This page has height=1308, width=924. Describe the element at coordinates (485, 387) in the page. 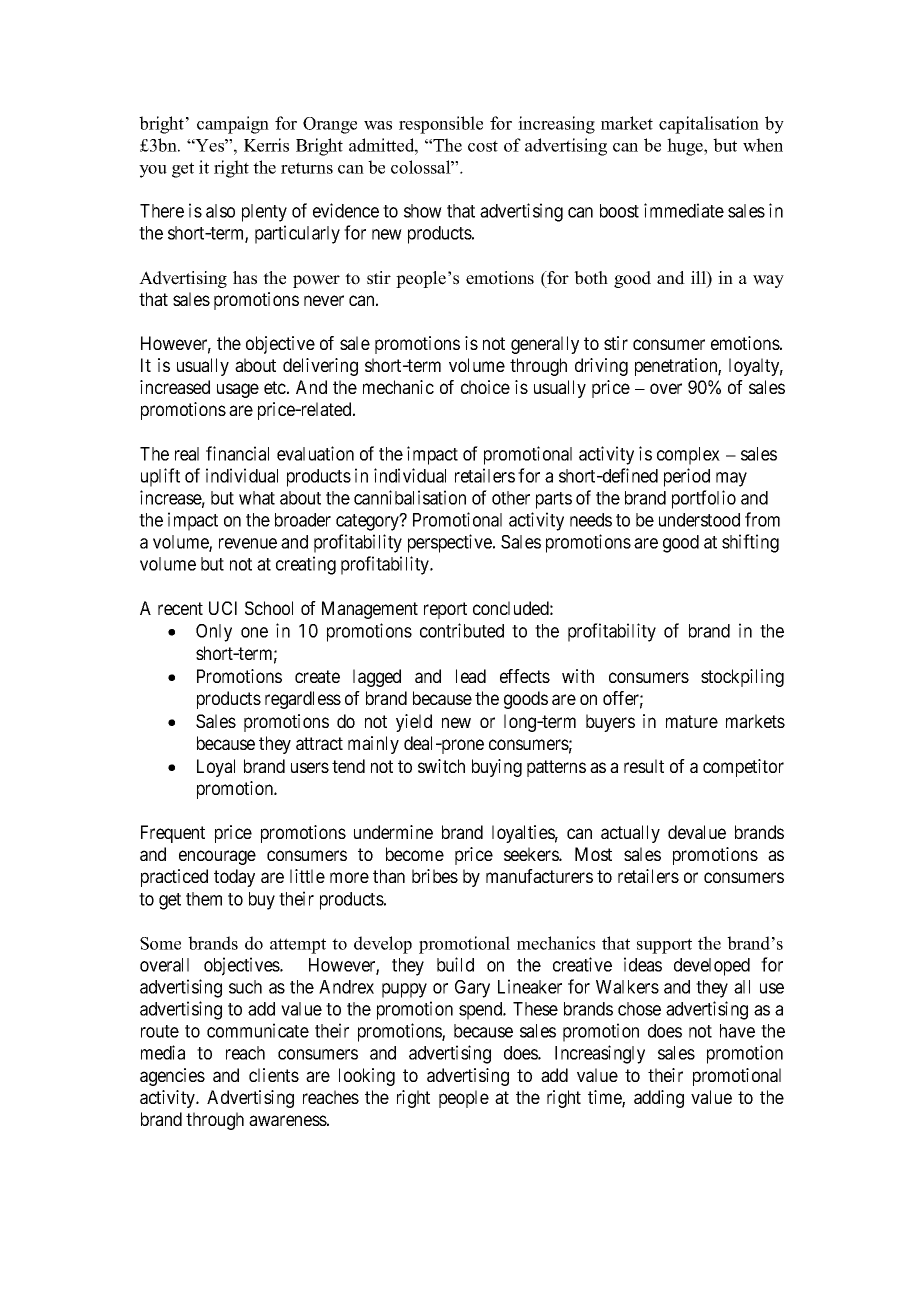

I see `choice` at that location.
